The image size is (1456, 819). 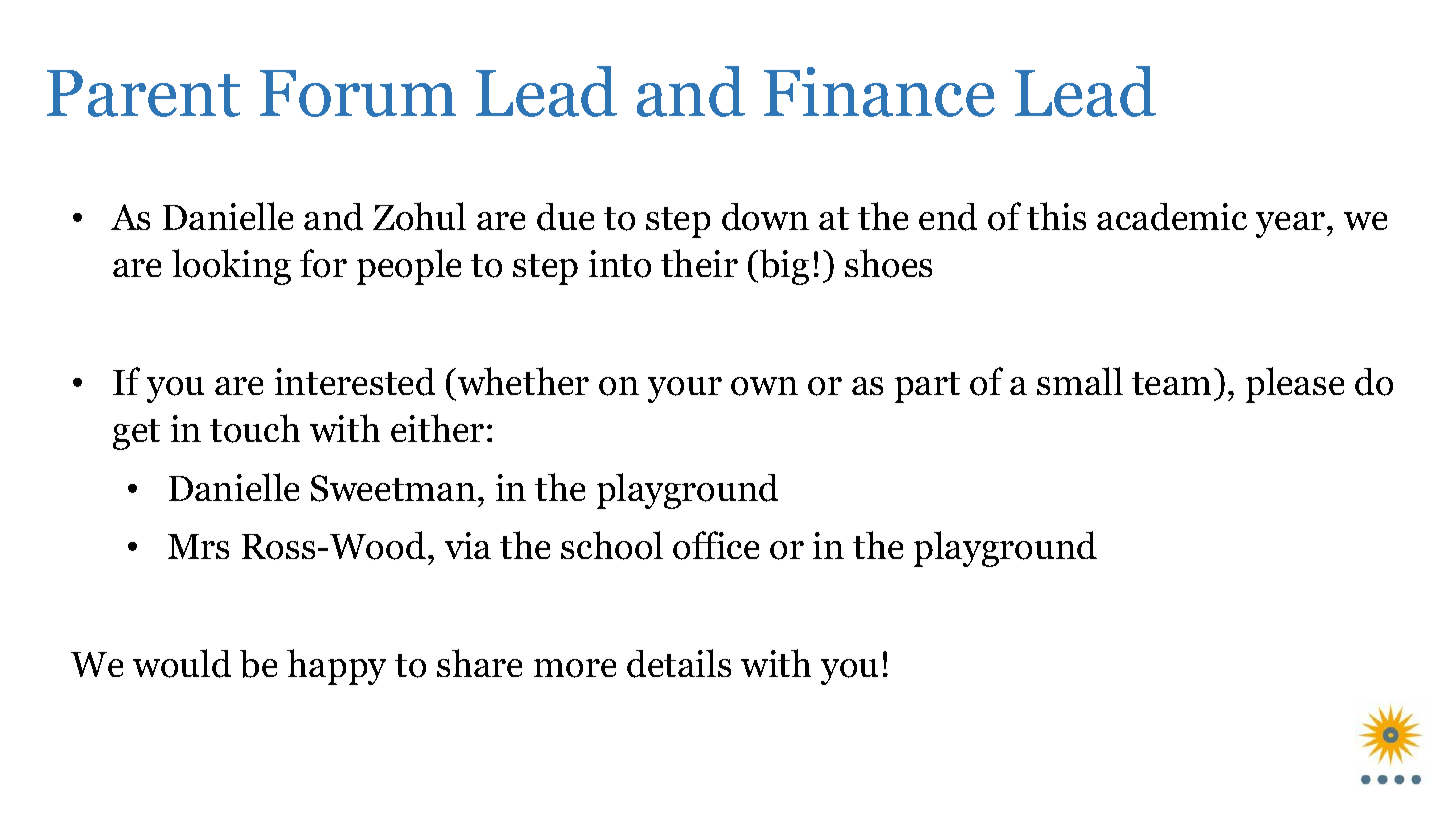 What do you see at coordinates (679, 663) in the document?
I see `details` at bounding box center [679, 663].
